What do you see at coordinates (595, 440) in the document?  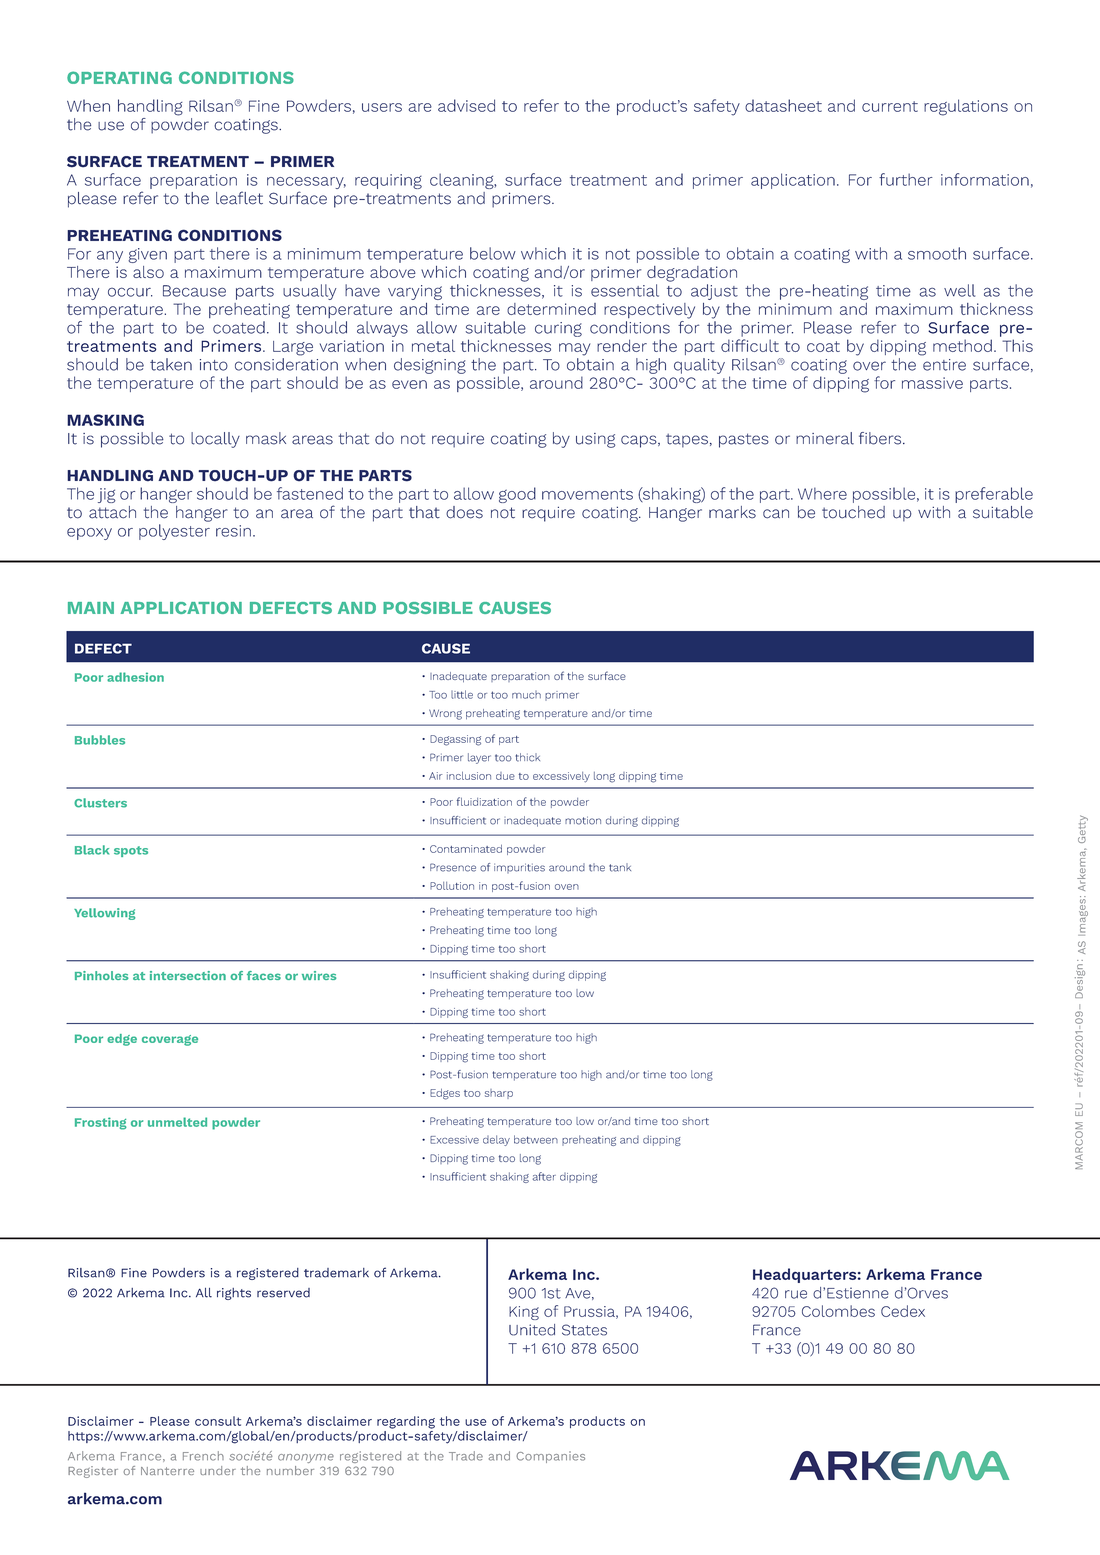 I see `using` at bounding box center [595, 440].
